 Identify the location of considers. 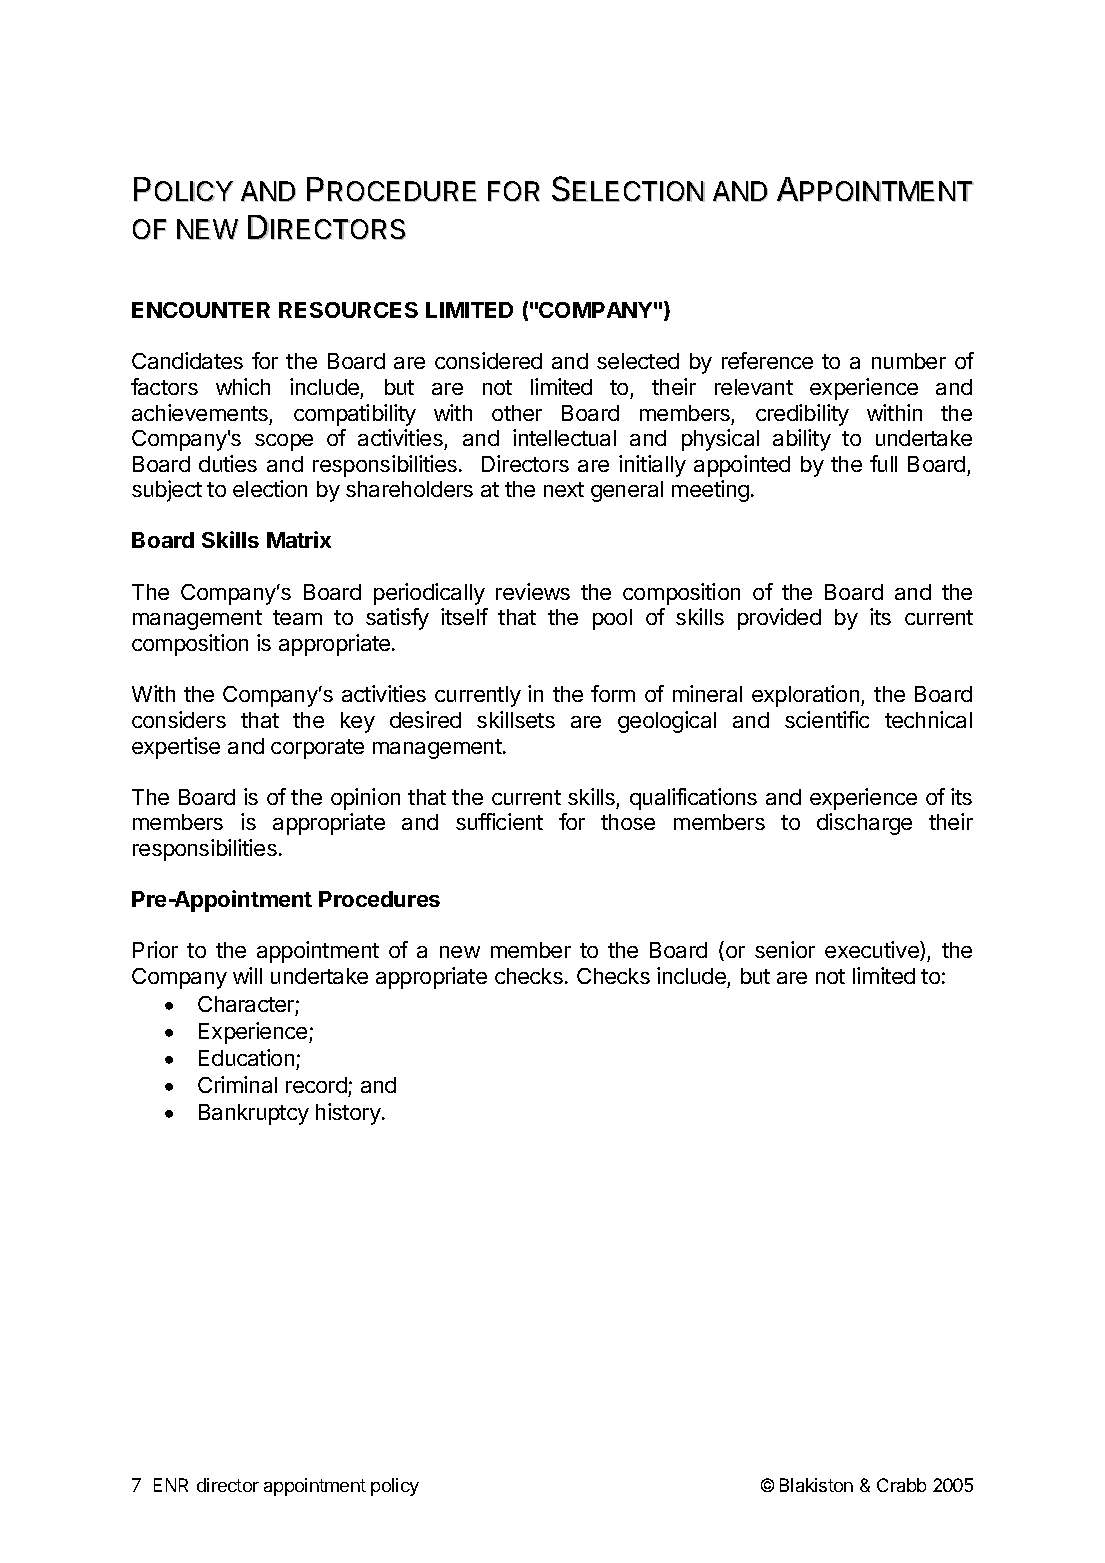
(179, 719).
